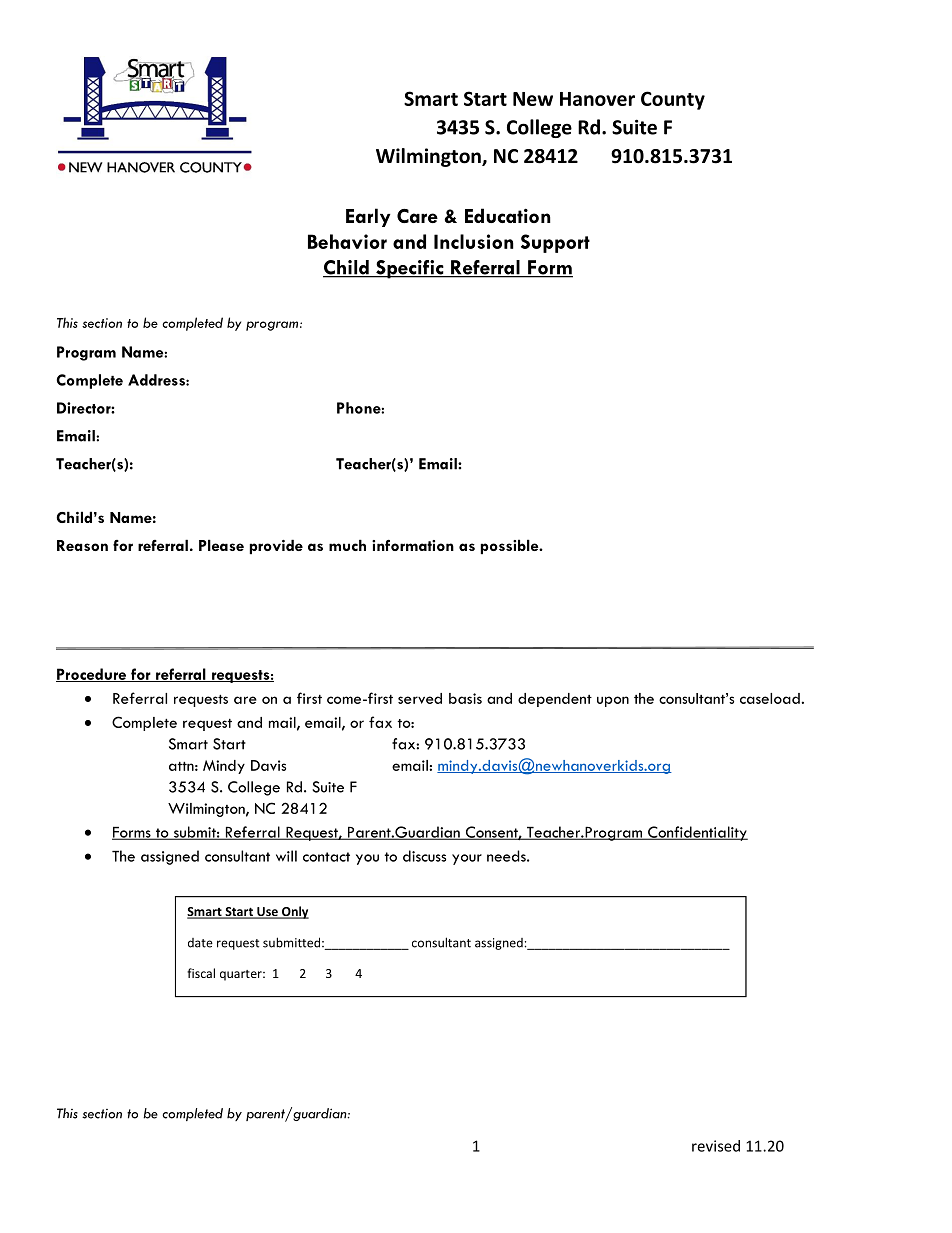 The width and height of the screenshot is (952, 1233). I want to click on fiscal, so click(201, 973).
